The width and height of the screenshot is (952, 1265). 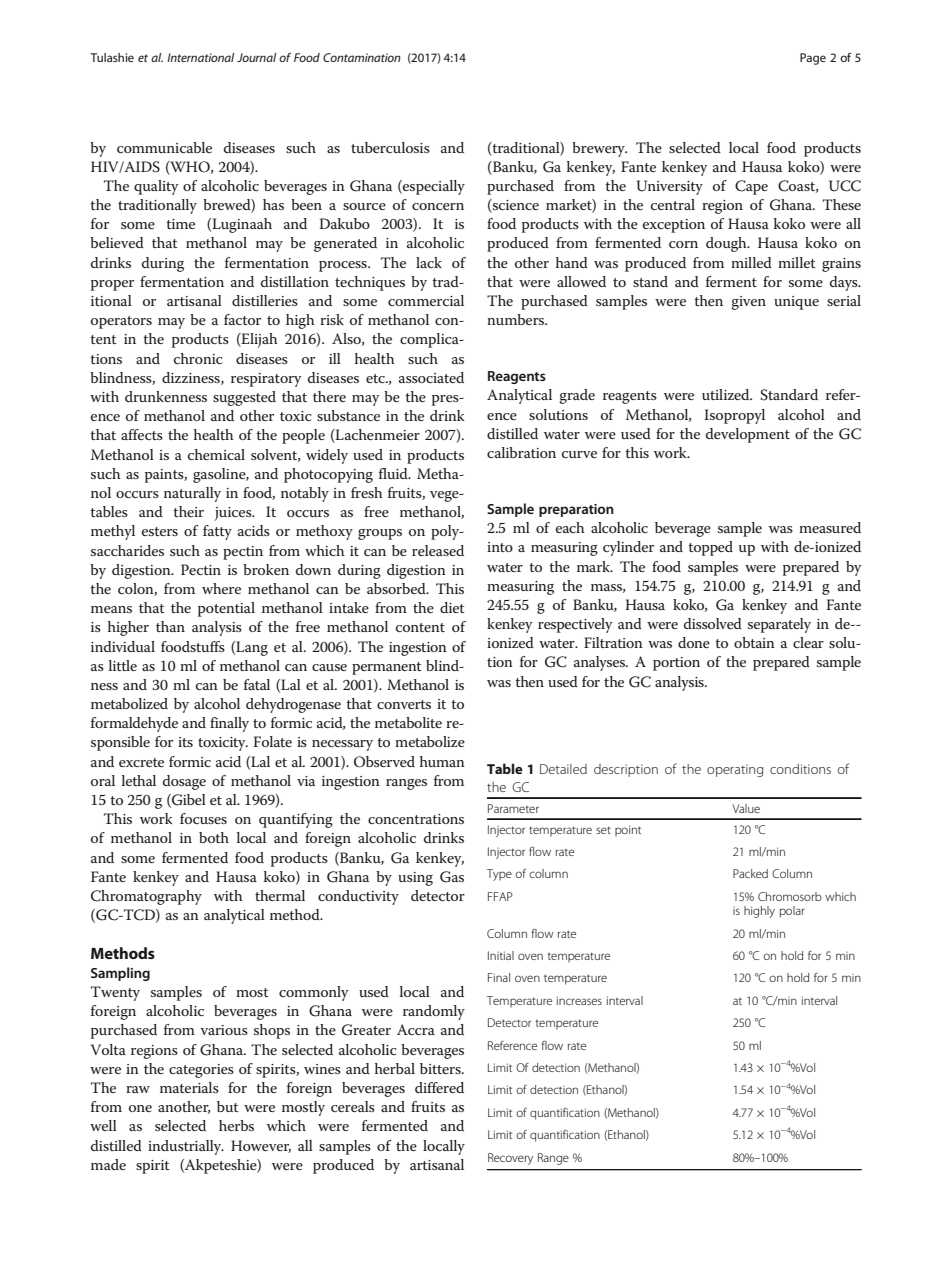 I want to click on increases, so click(x=579, y=1000).
